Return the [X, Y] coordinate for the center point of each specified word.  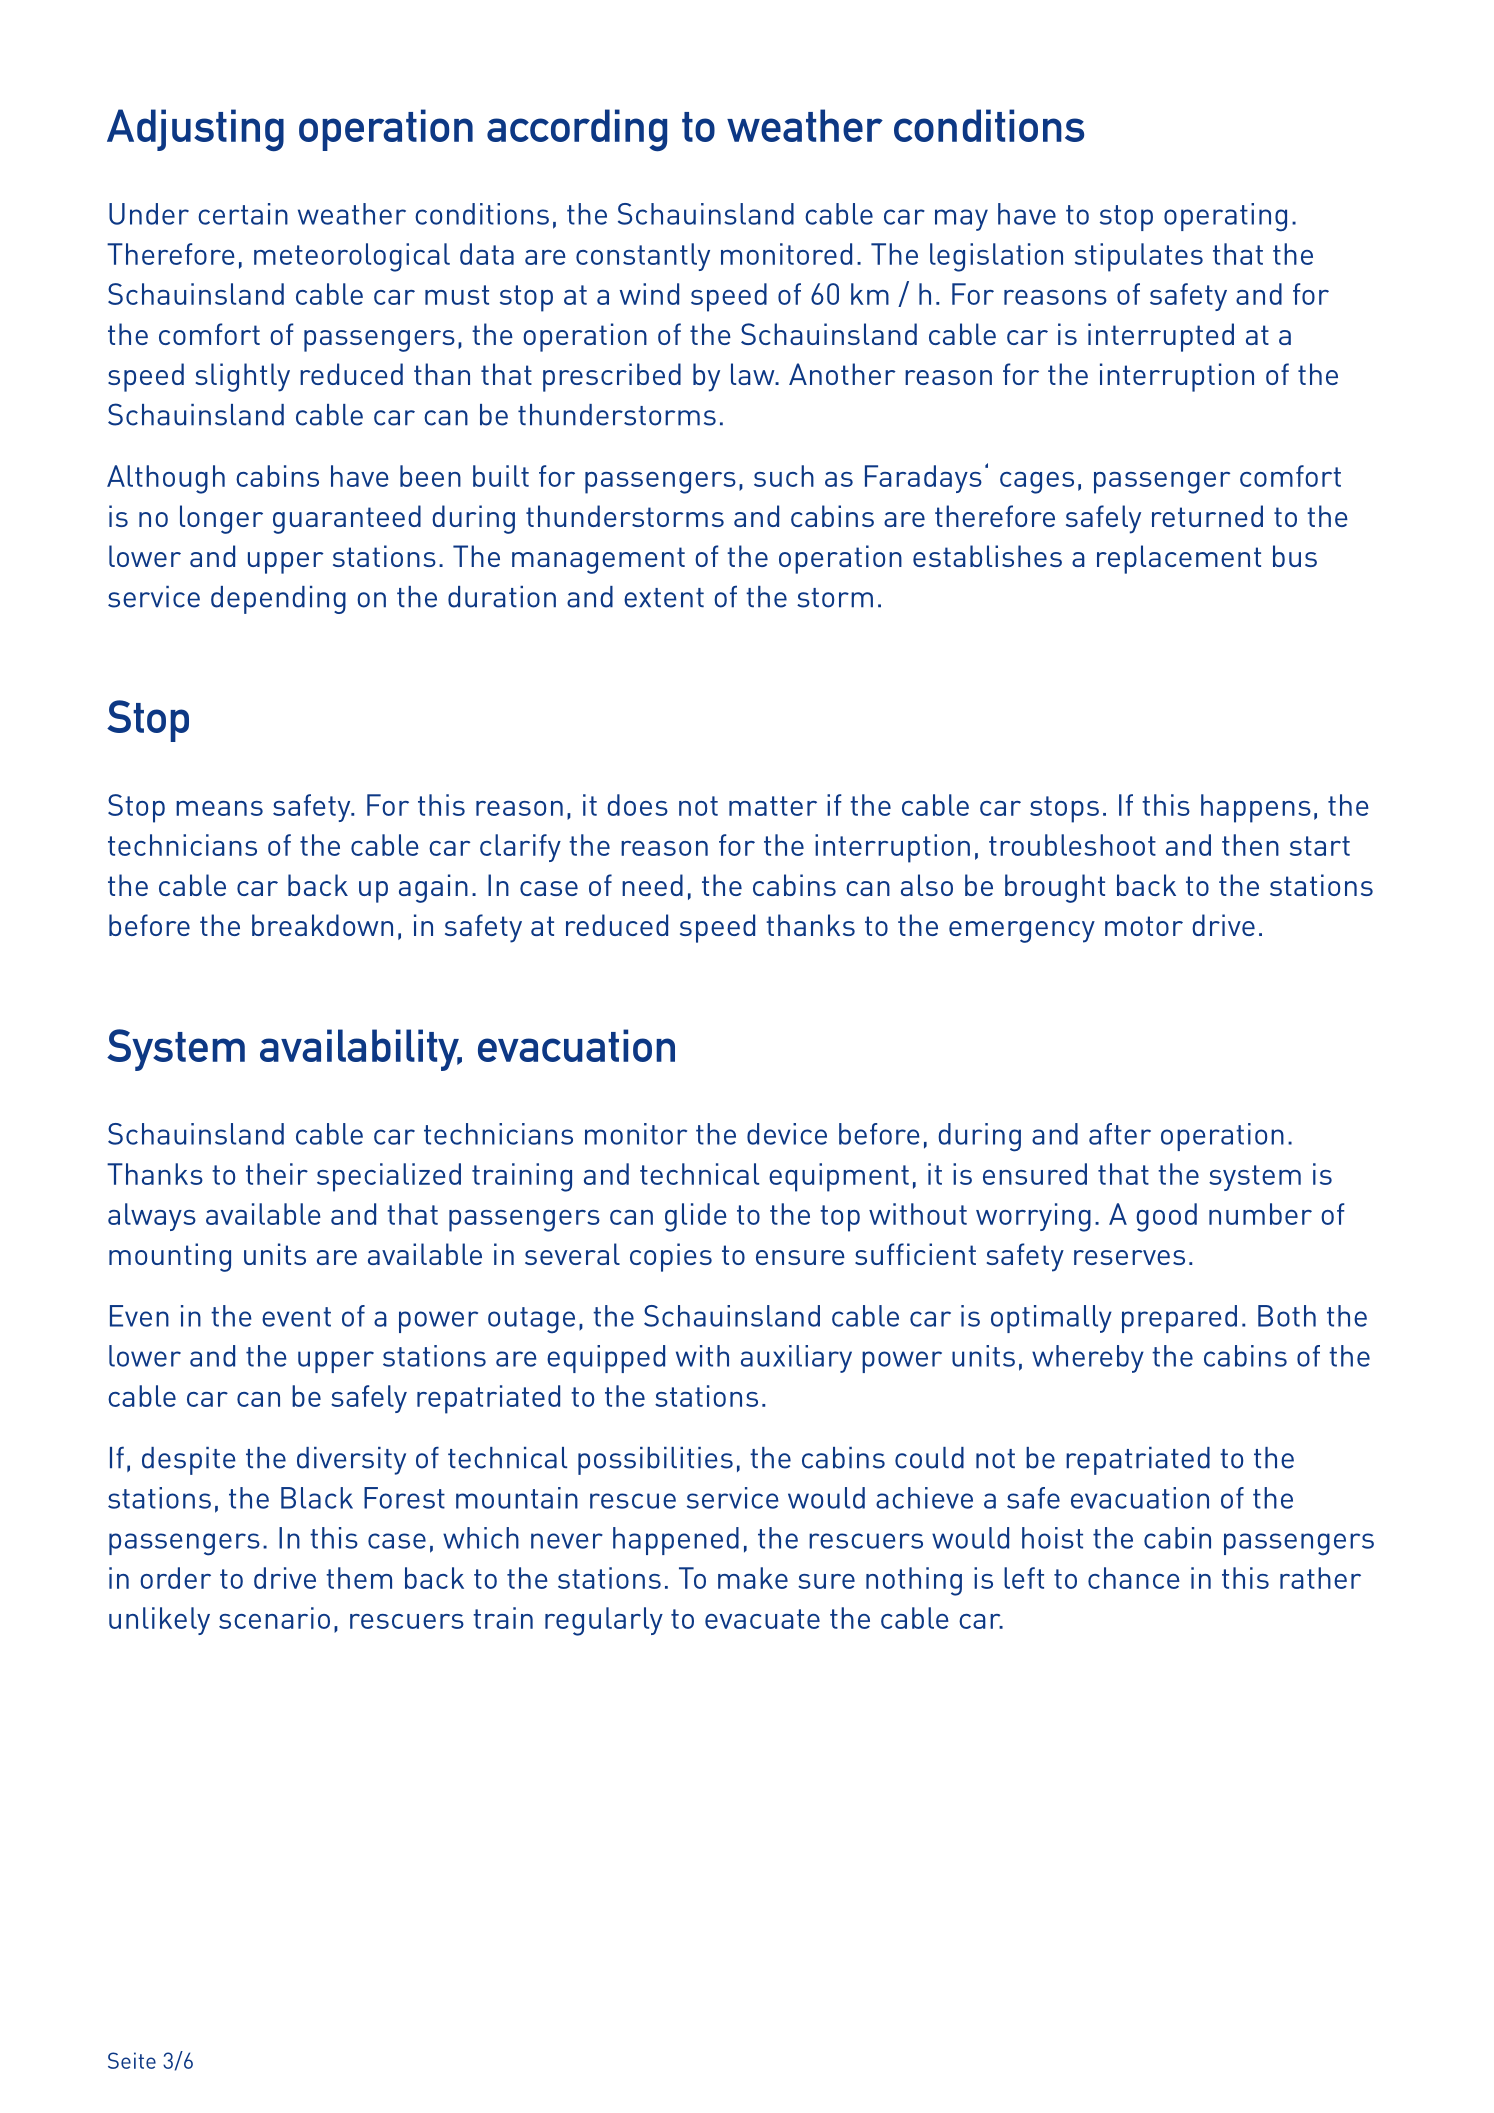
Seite [132, 2060]
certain [243, 214]
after [1120, 1134]
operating [1225, 217]
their [277, 1174]
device [787, 1134]
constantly [643, 257]
